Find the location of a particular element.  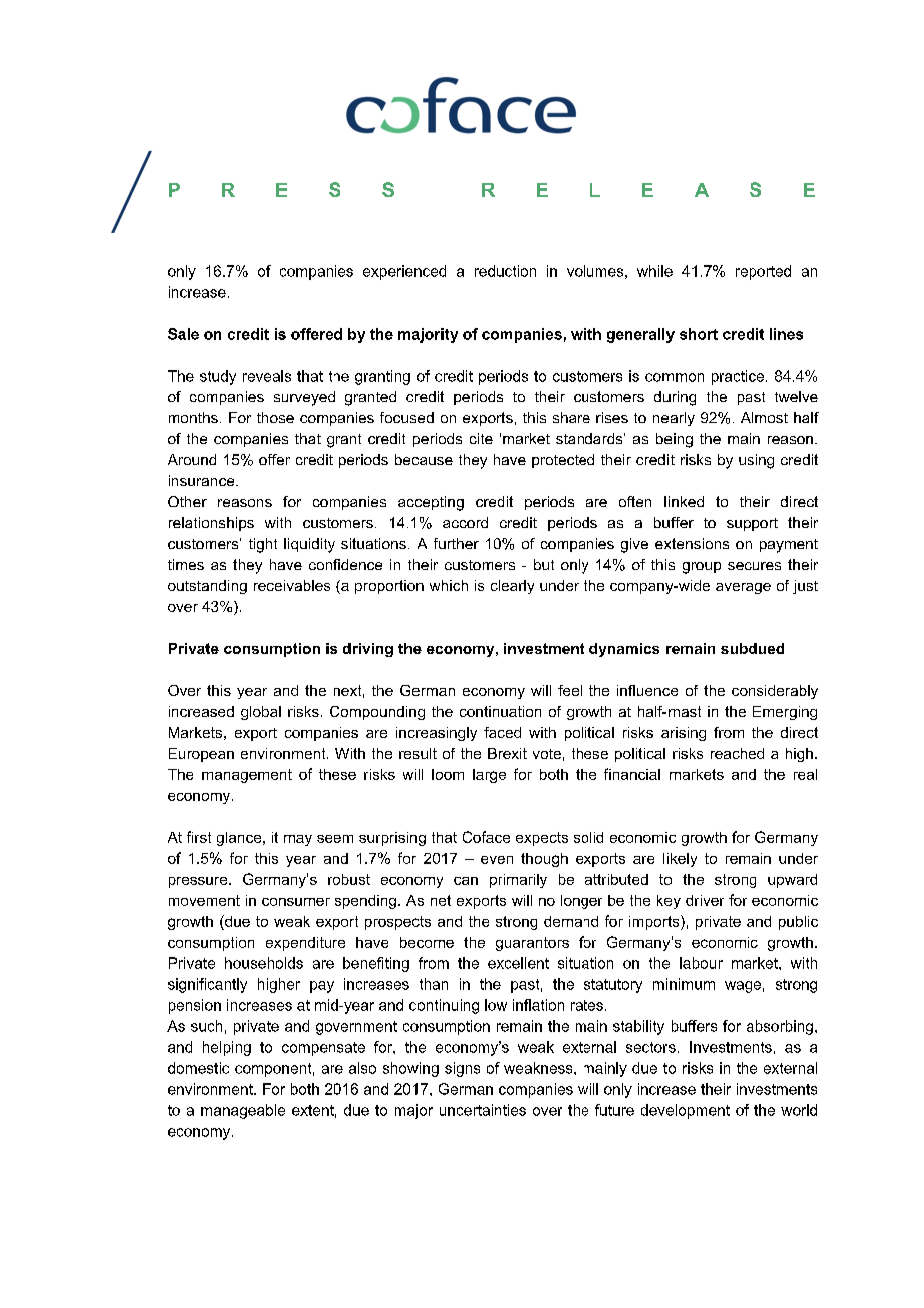

expects is located at coordinates (542, 839).
